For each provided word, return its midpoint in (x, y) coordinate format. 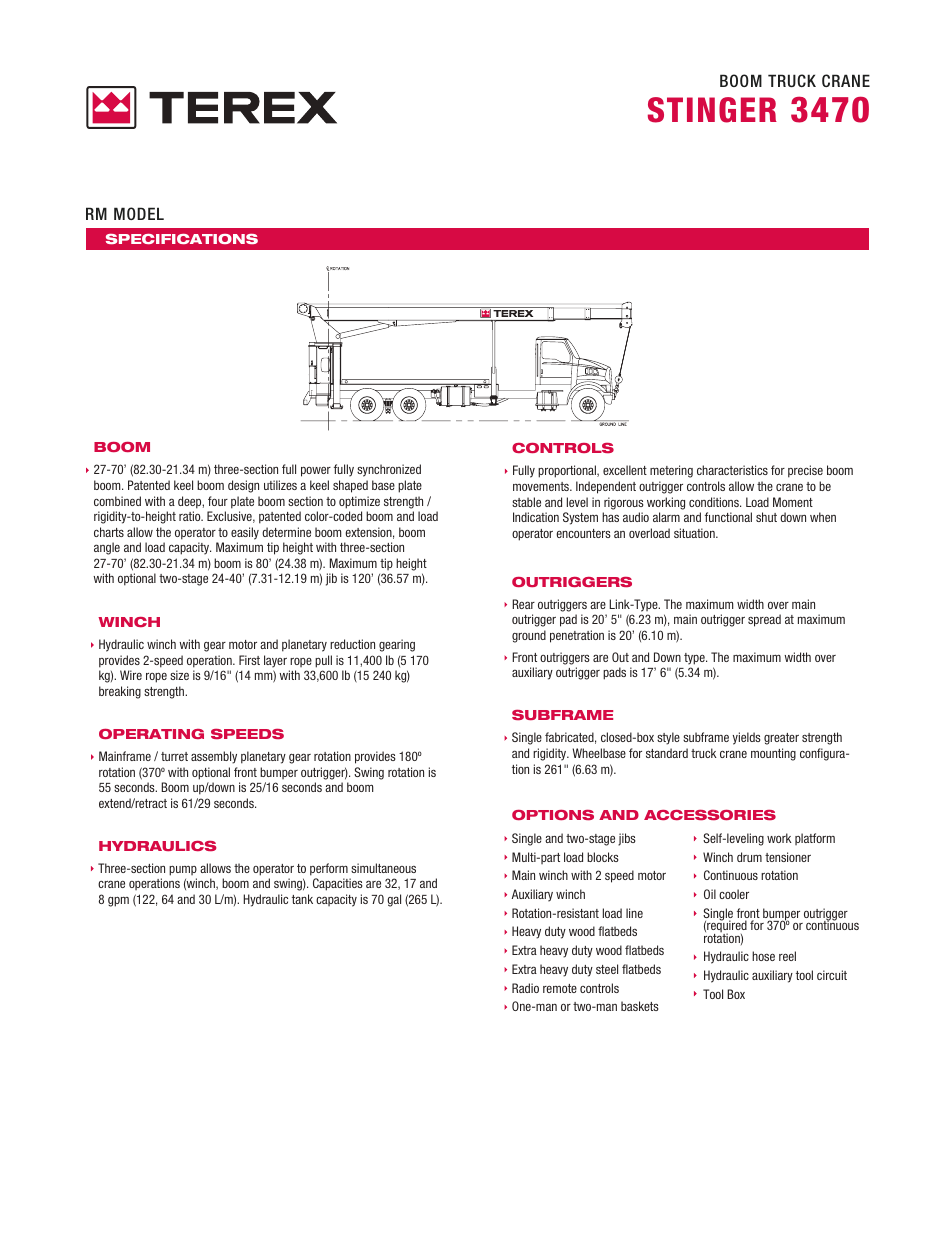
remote (560, 988)
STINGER (712, 110)
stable (526, 502)
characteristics (732, 470)
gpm (118, 902)
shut (766, 517)
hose (763, 956)
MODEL (139, 213)
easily (245, 533)
